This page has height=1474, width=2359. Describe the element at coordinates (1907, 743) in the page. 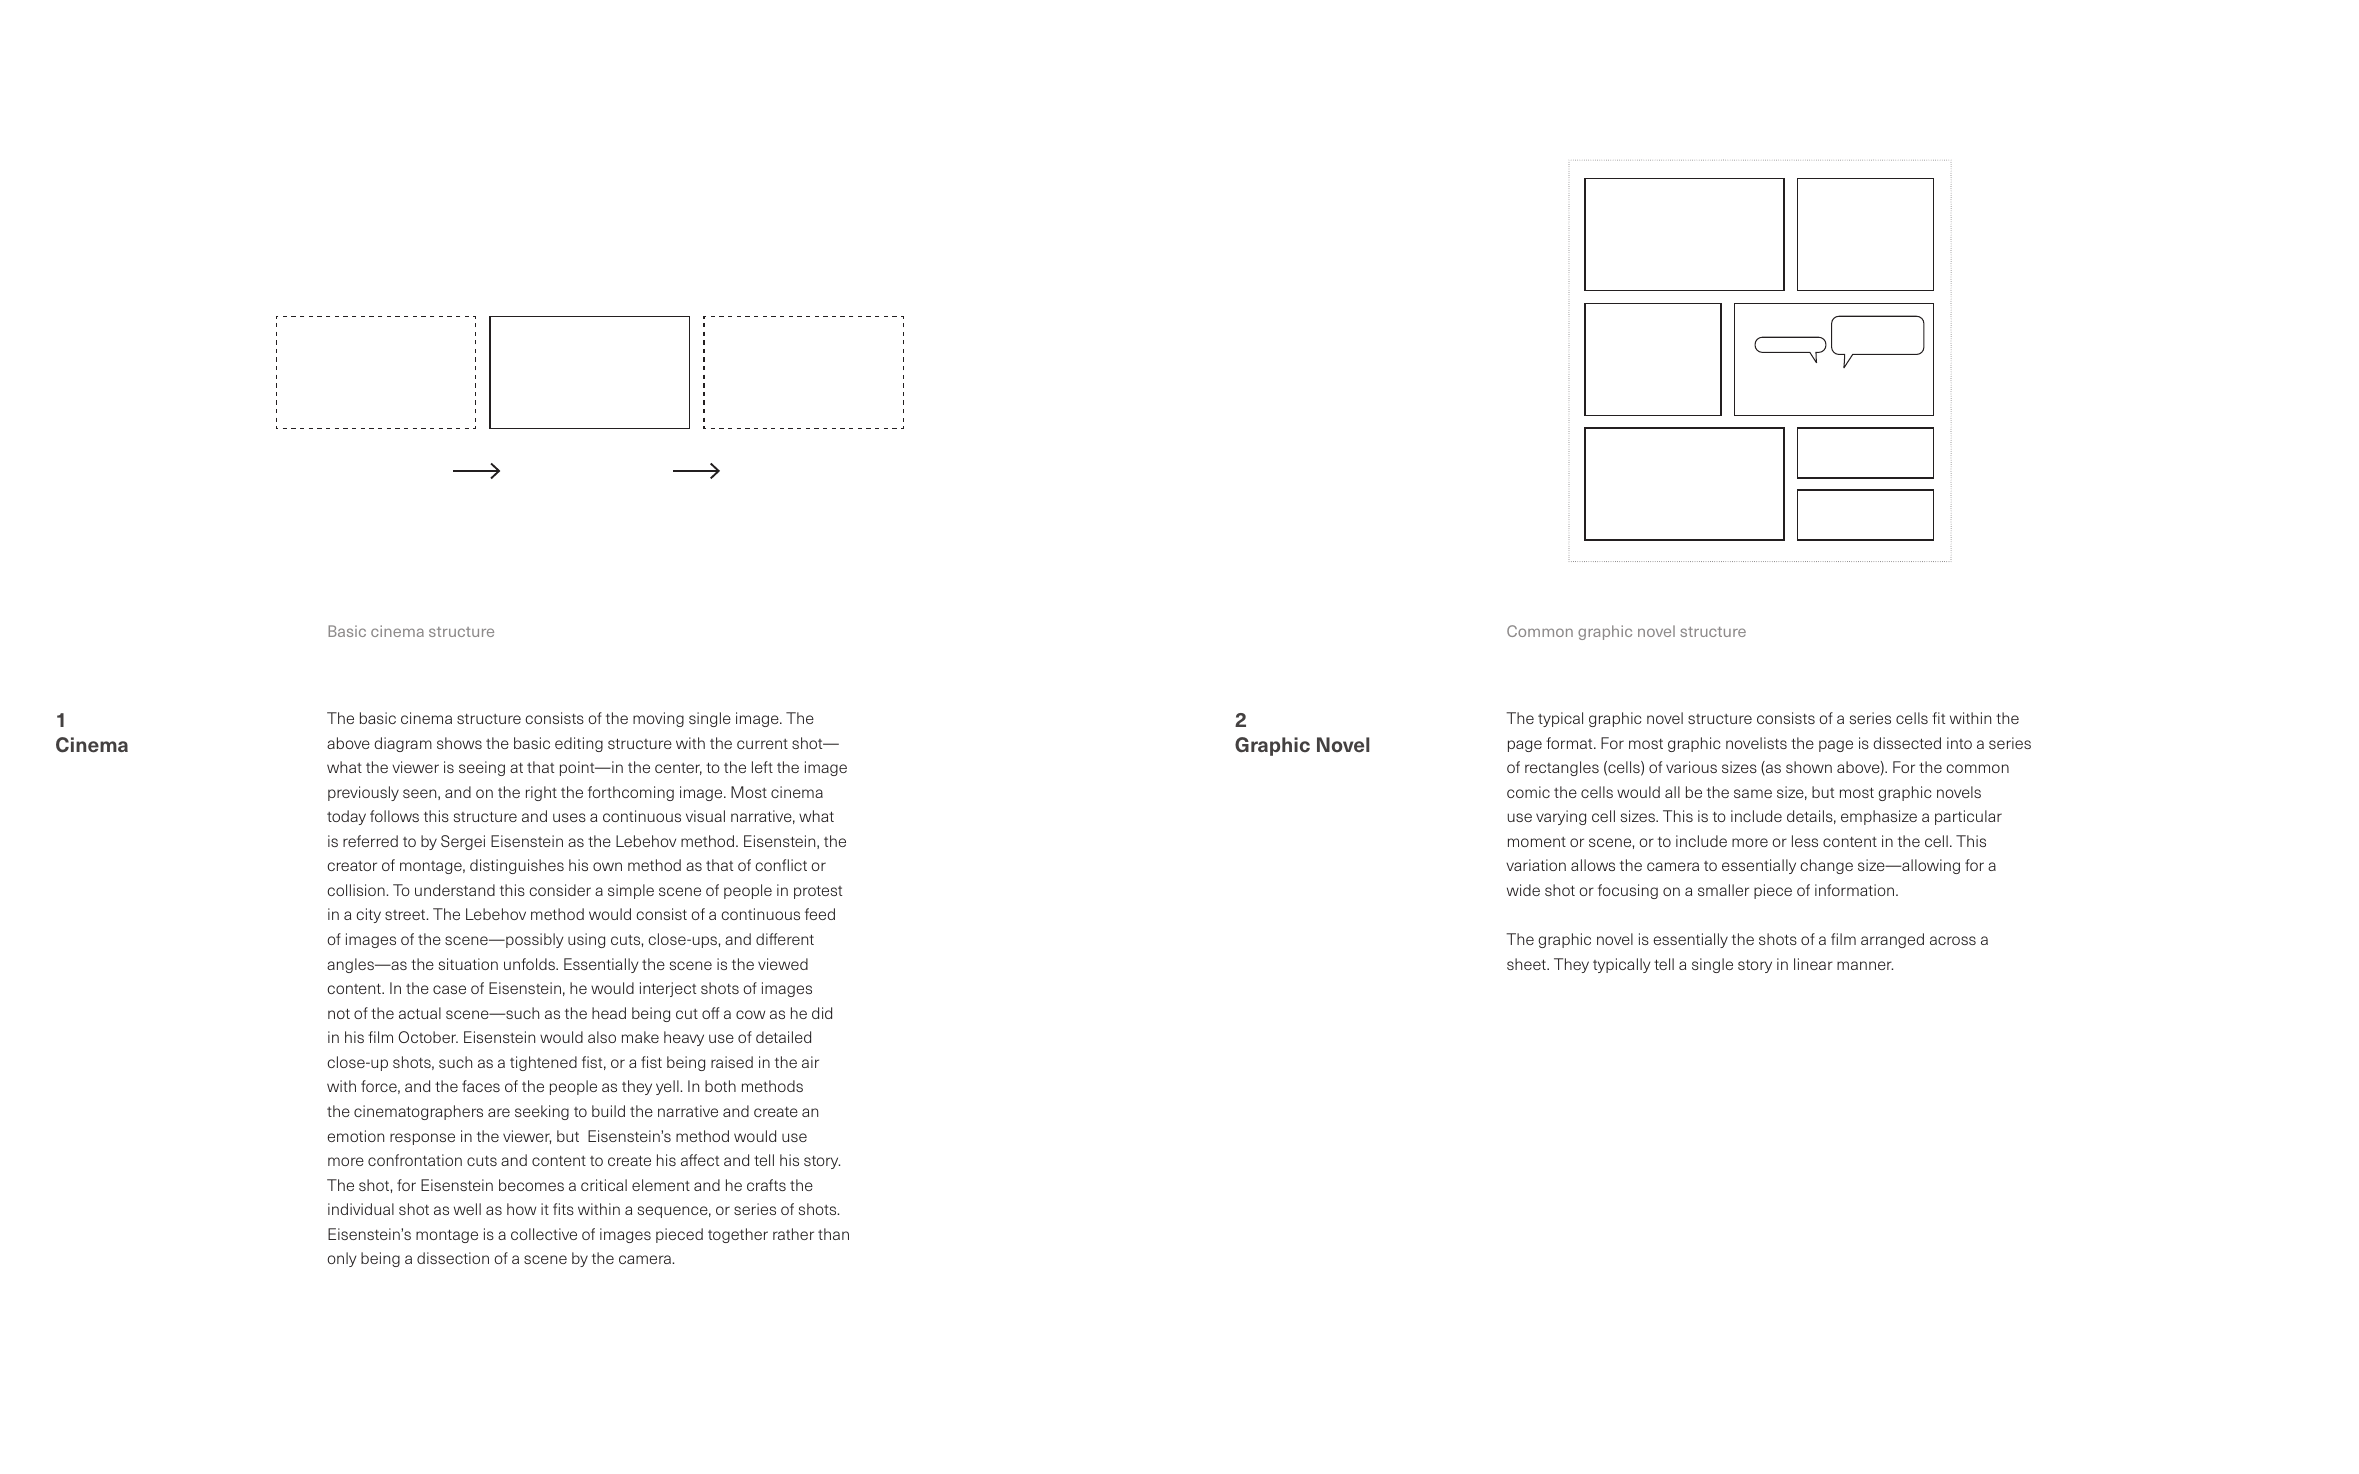

I see `dissected` at that location.
